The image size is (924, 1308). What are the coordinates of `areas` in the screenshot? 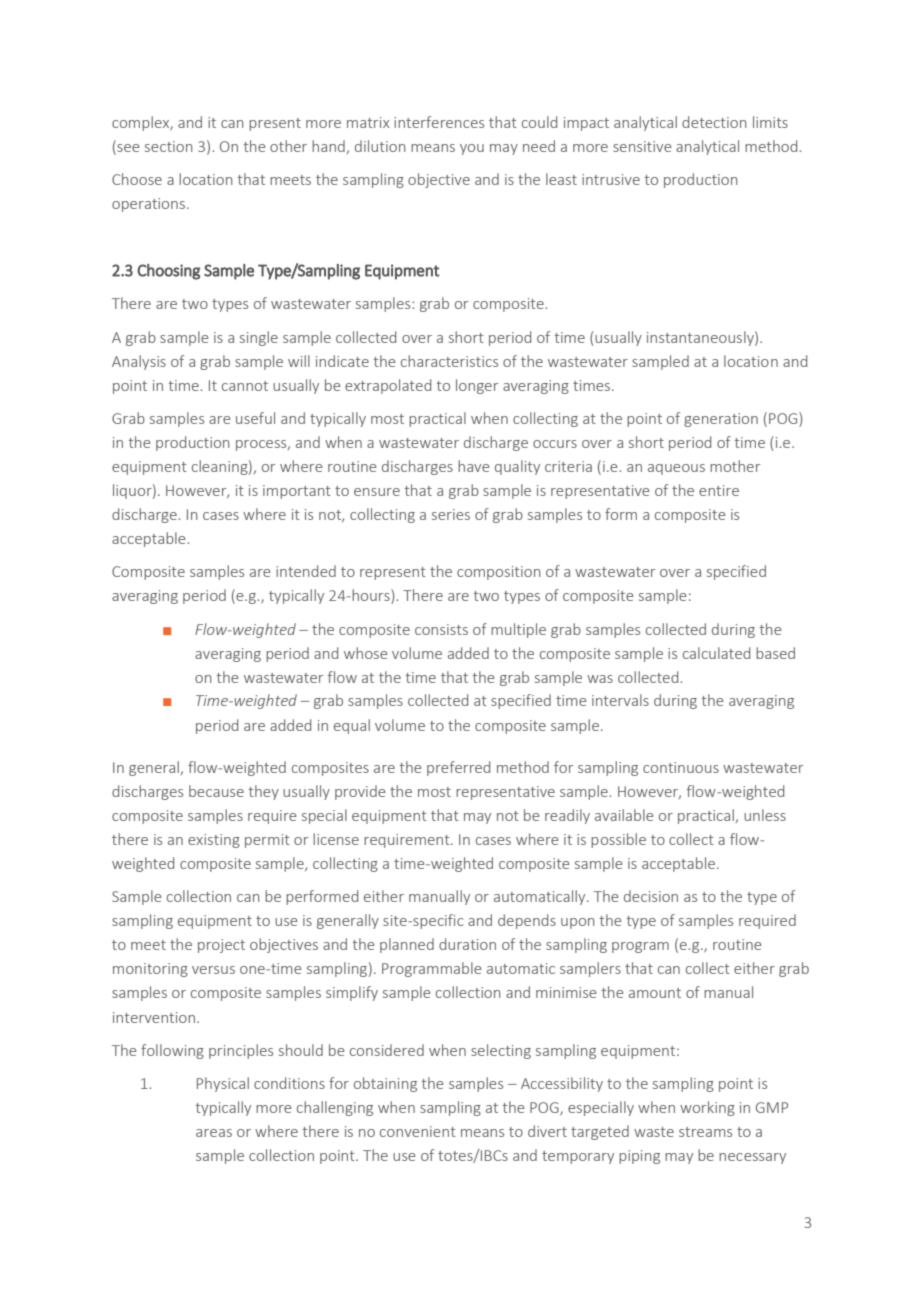 It's located at (214, 1133).
